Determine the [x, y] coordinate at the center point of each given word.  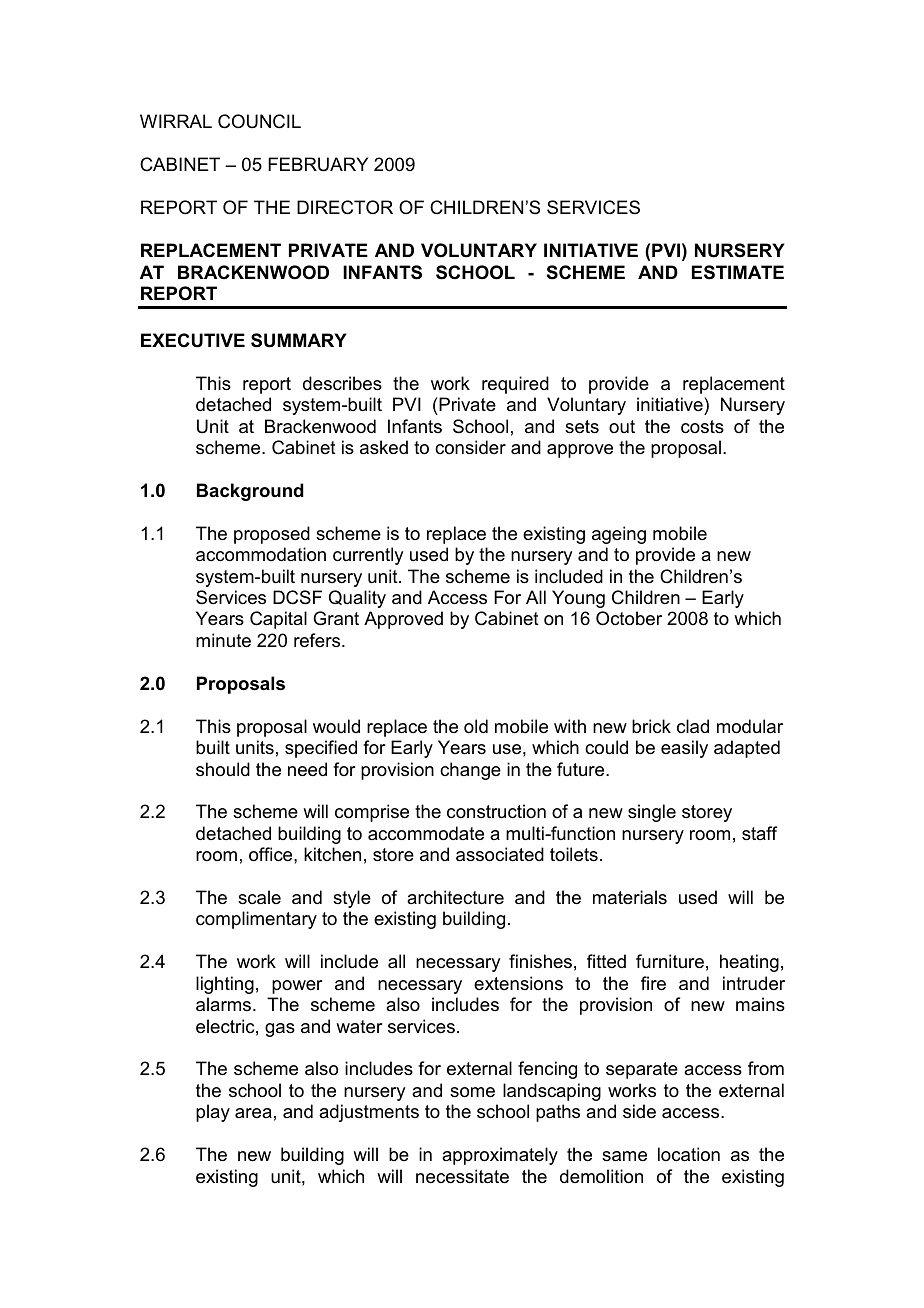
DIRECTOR [345, 207]
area [253, 1113]
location [689, 1154]
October [629, 618]
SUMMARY [299, 340]
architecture [455, 897]
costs [702, 427]
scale [259, 897]
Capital [278, 620]
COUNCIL [259, 121]
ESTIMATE [738, 272]
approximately [500, 1156]
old [476, 726]
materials [630, 897]
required [515, 385]
